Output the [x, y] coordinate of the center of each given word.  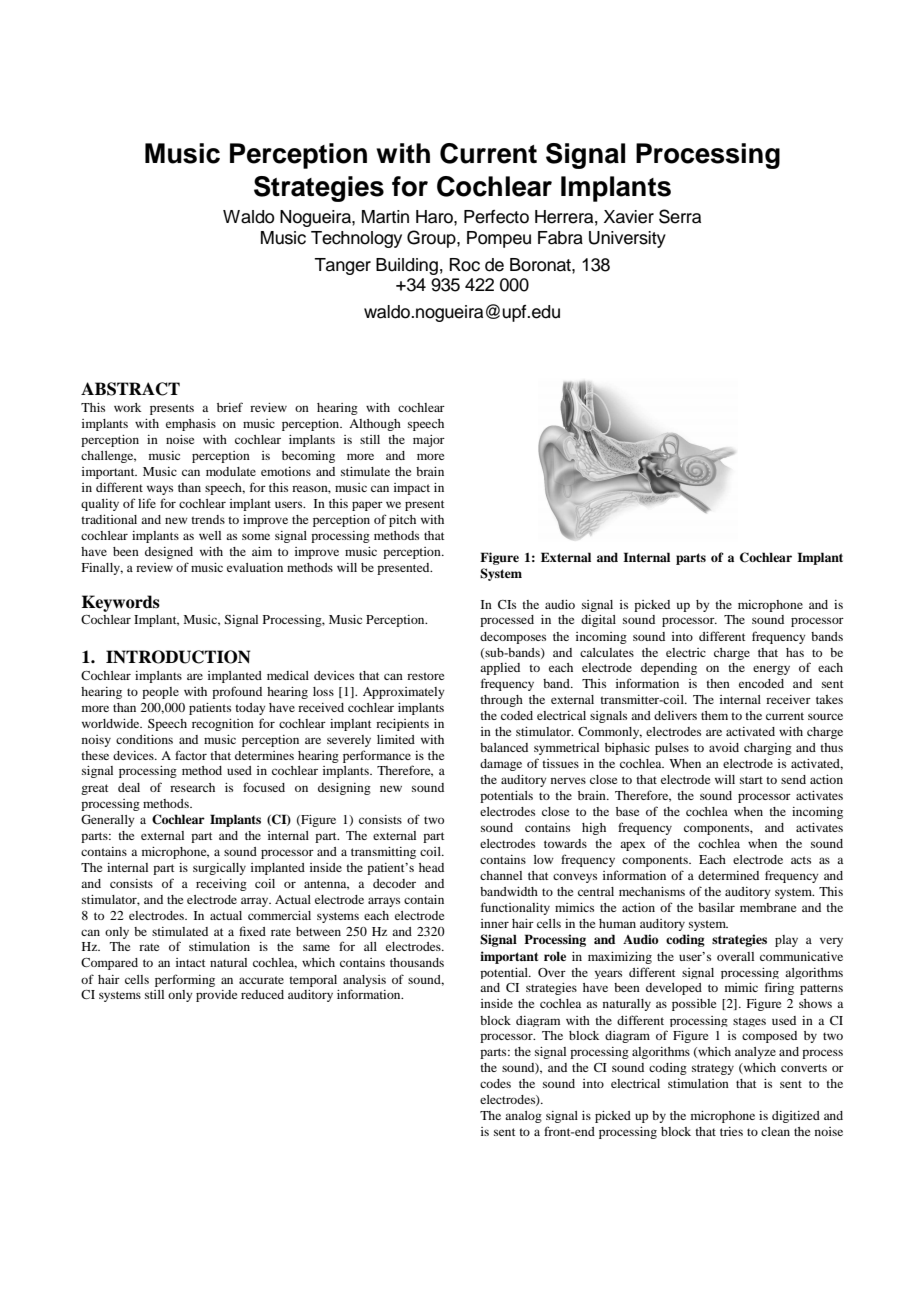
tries [731, 1131]
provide [216, 996]
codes [495, 1083]
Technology [356, 239]
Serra [680, 216]
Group [432, 239]
